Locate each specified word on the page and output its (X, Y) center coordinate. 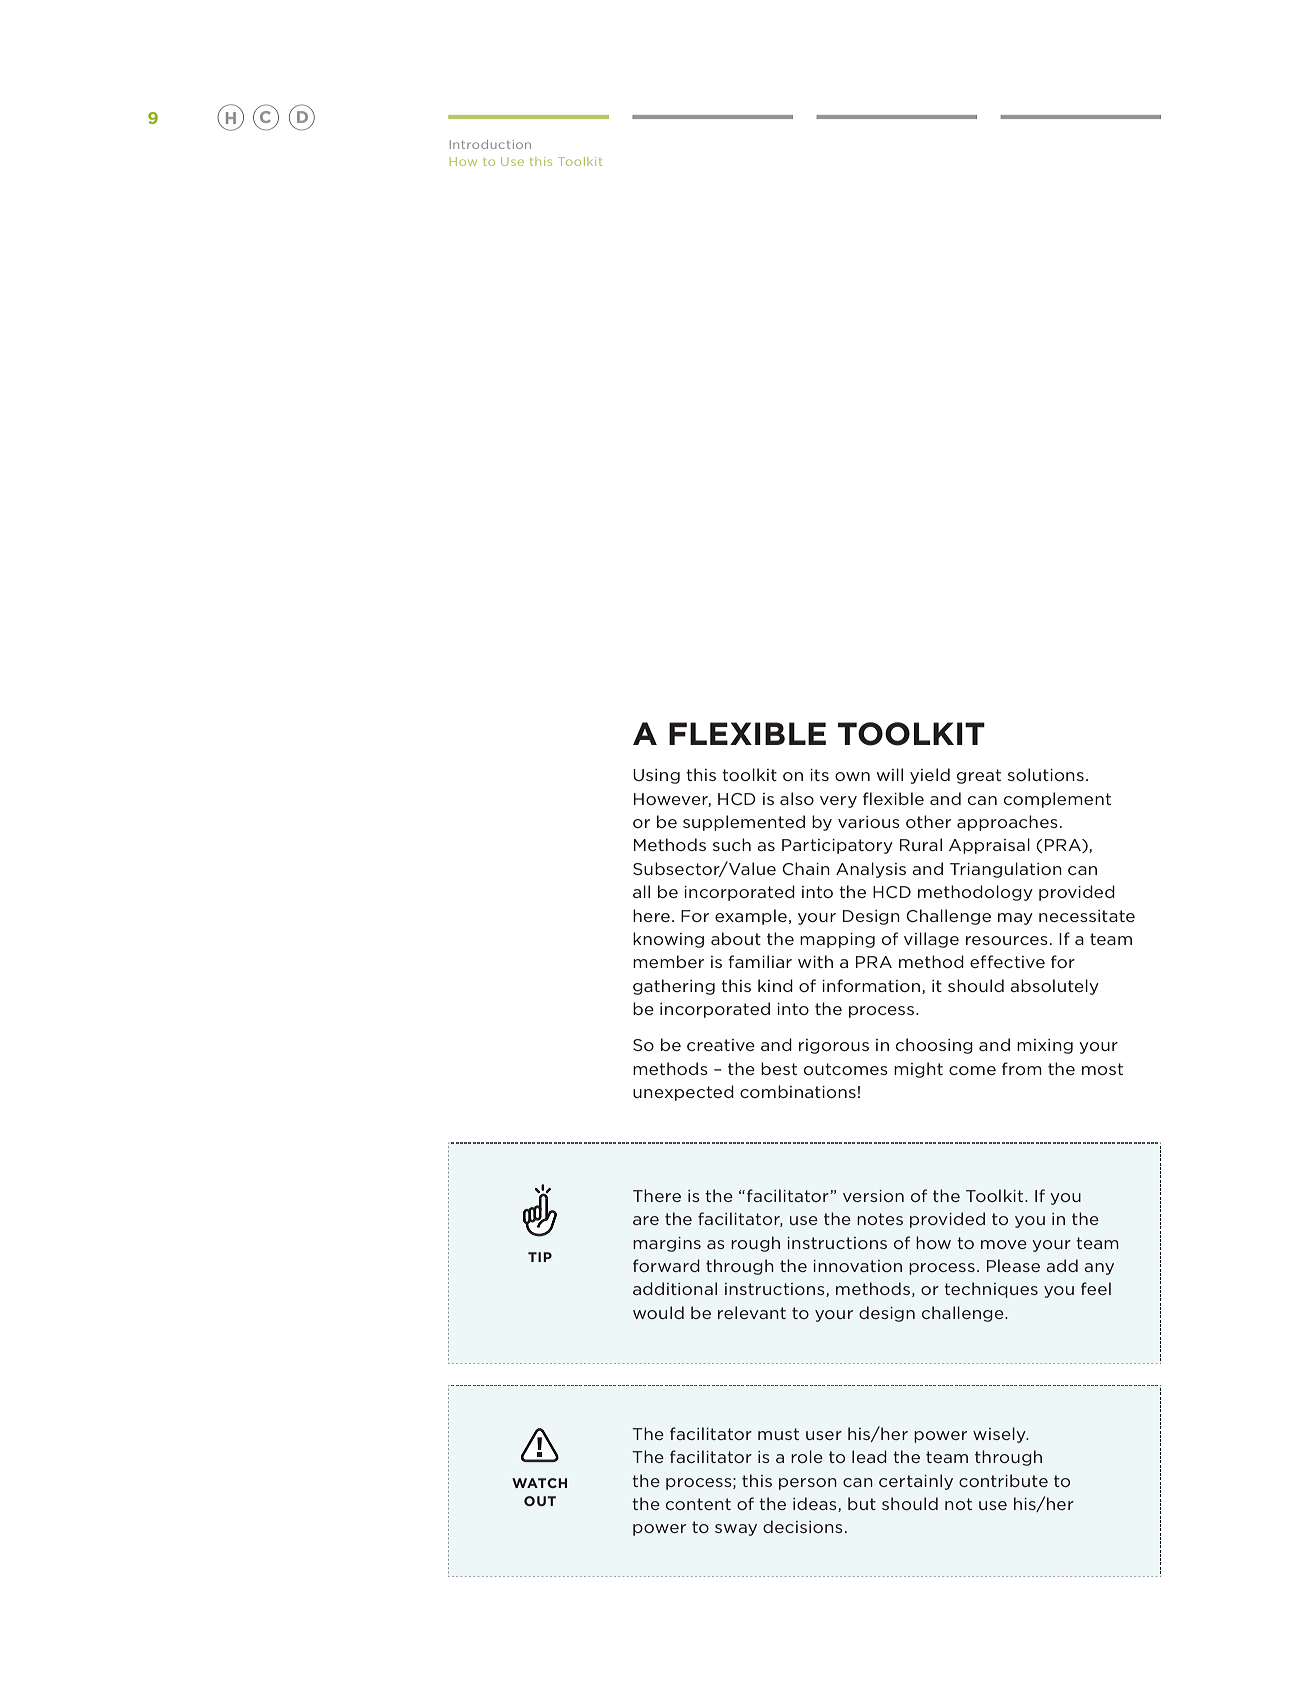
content (698, 1504)
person (808, 1484)
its (819, 775)
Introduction (490, 144)
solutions (1046, 774)
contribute (1003, 1480)
